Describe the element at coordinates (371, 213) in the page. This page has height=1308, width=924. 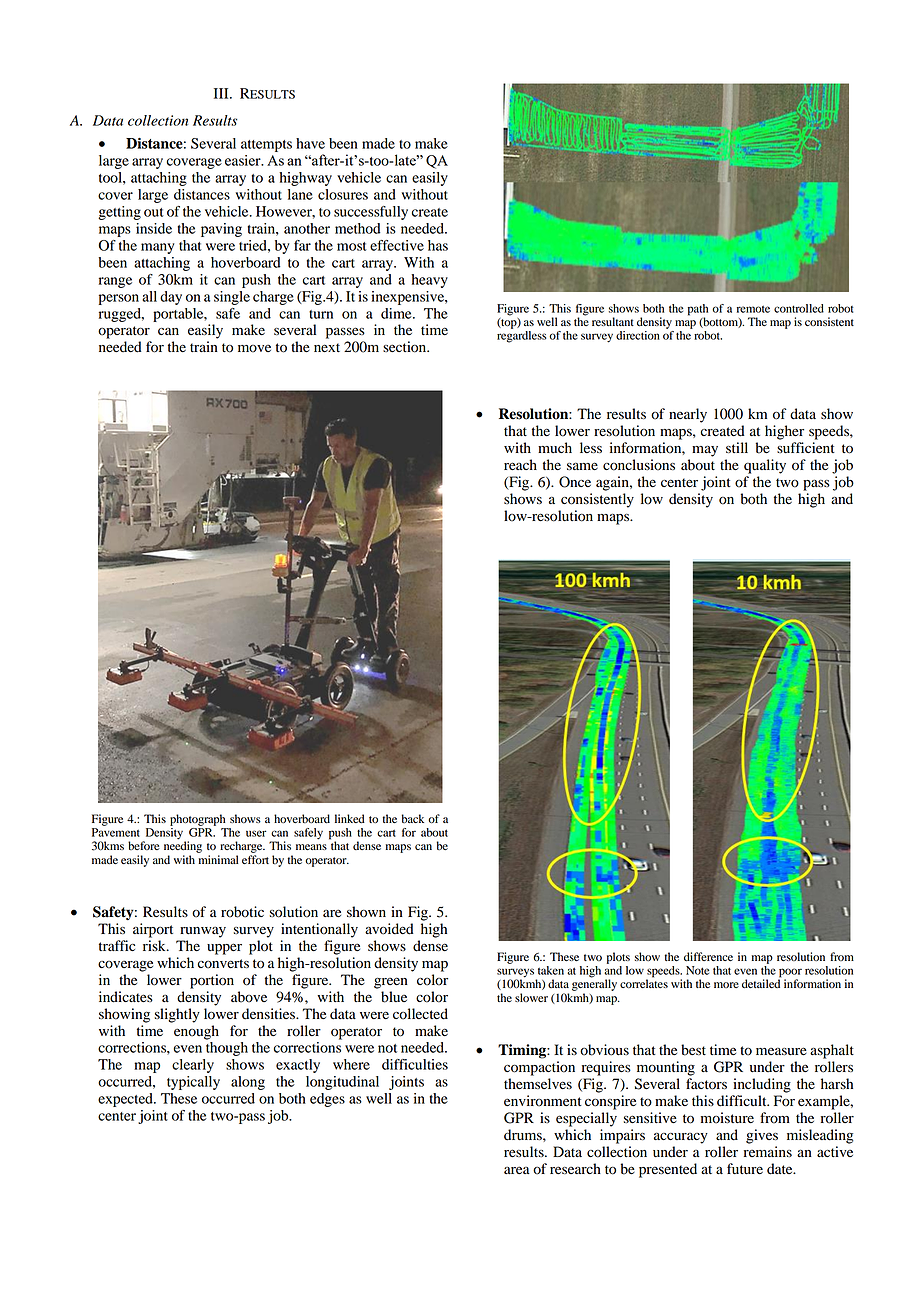
I see `successfully` at that location.
